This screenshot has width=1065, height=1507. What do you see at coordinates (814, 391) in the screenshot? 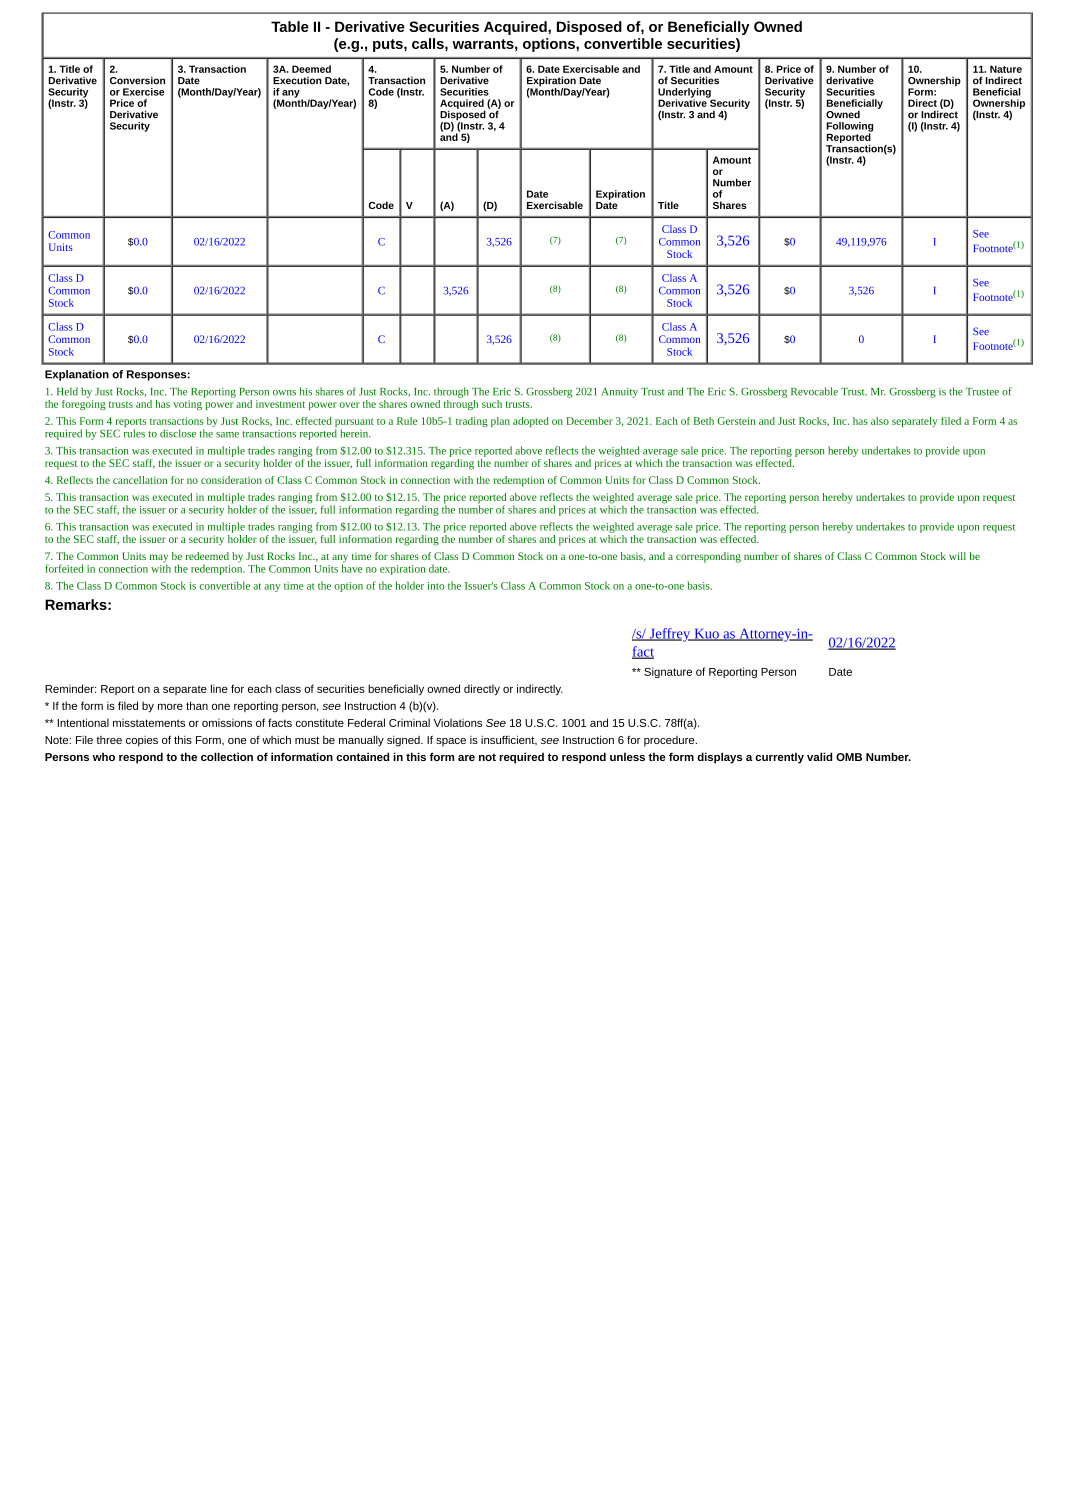
I see `Revocable` at bounding box center [814, 391].
